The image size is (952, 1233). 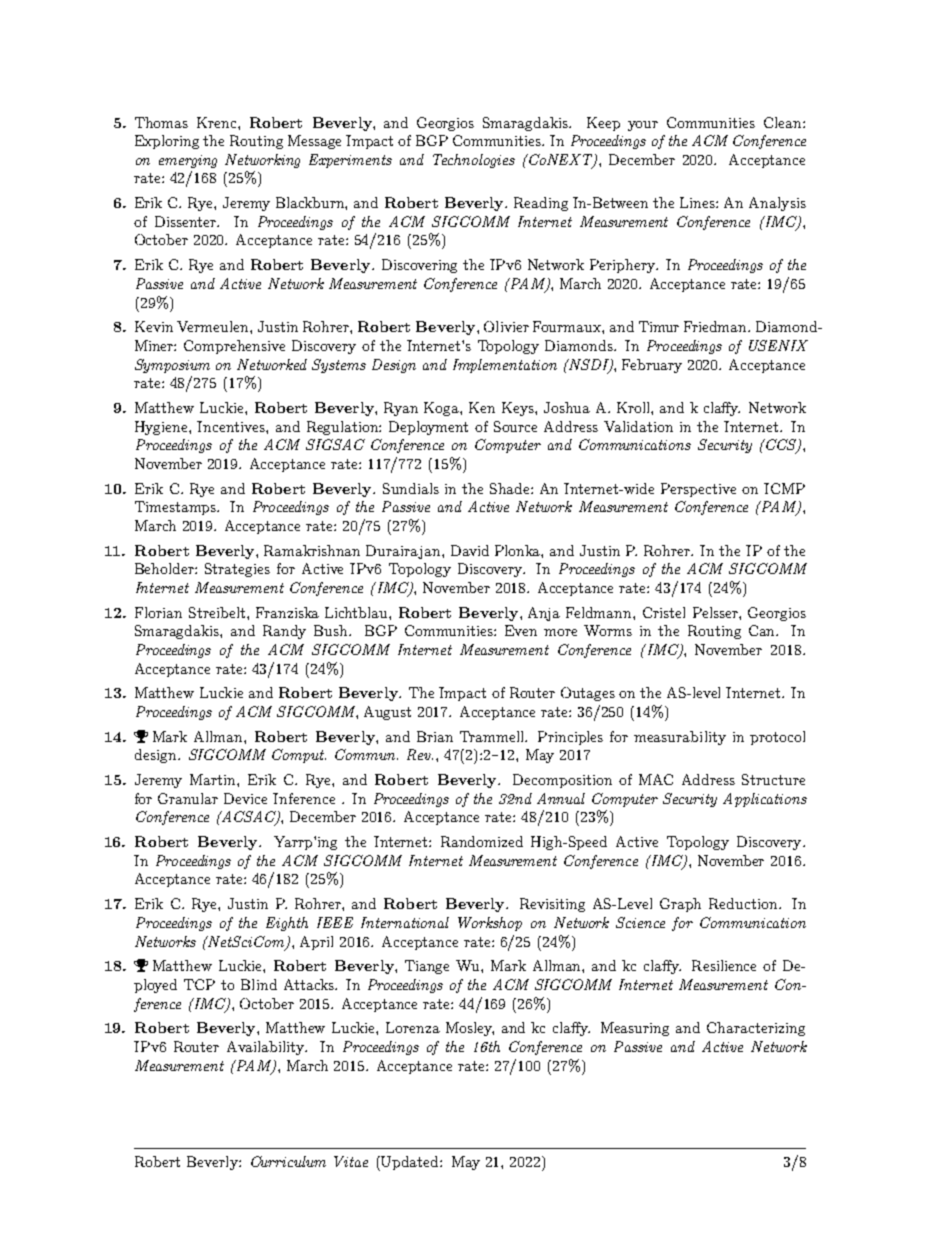 What do you see at coordinates (756, 1029) in the screenshot?
I see `Characterizing` at bounding box center [756, 1029].
